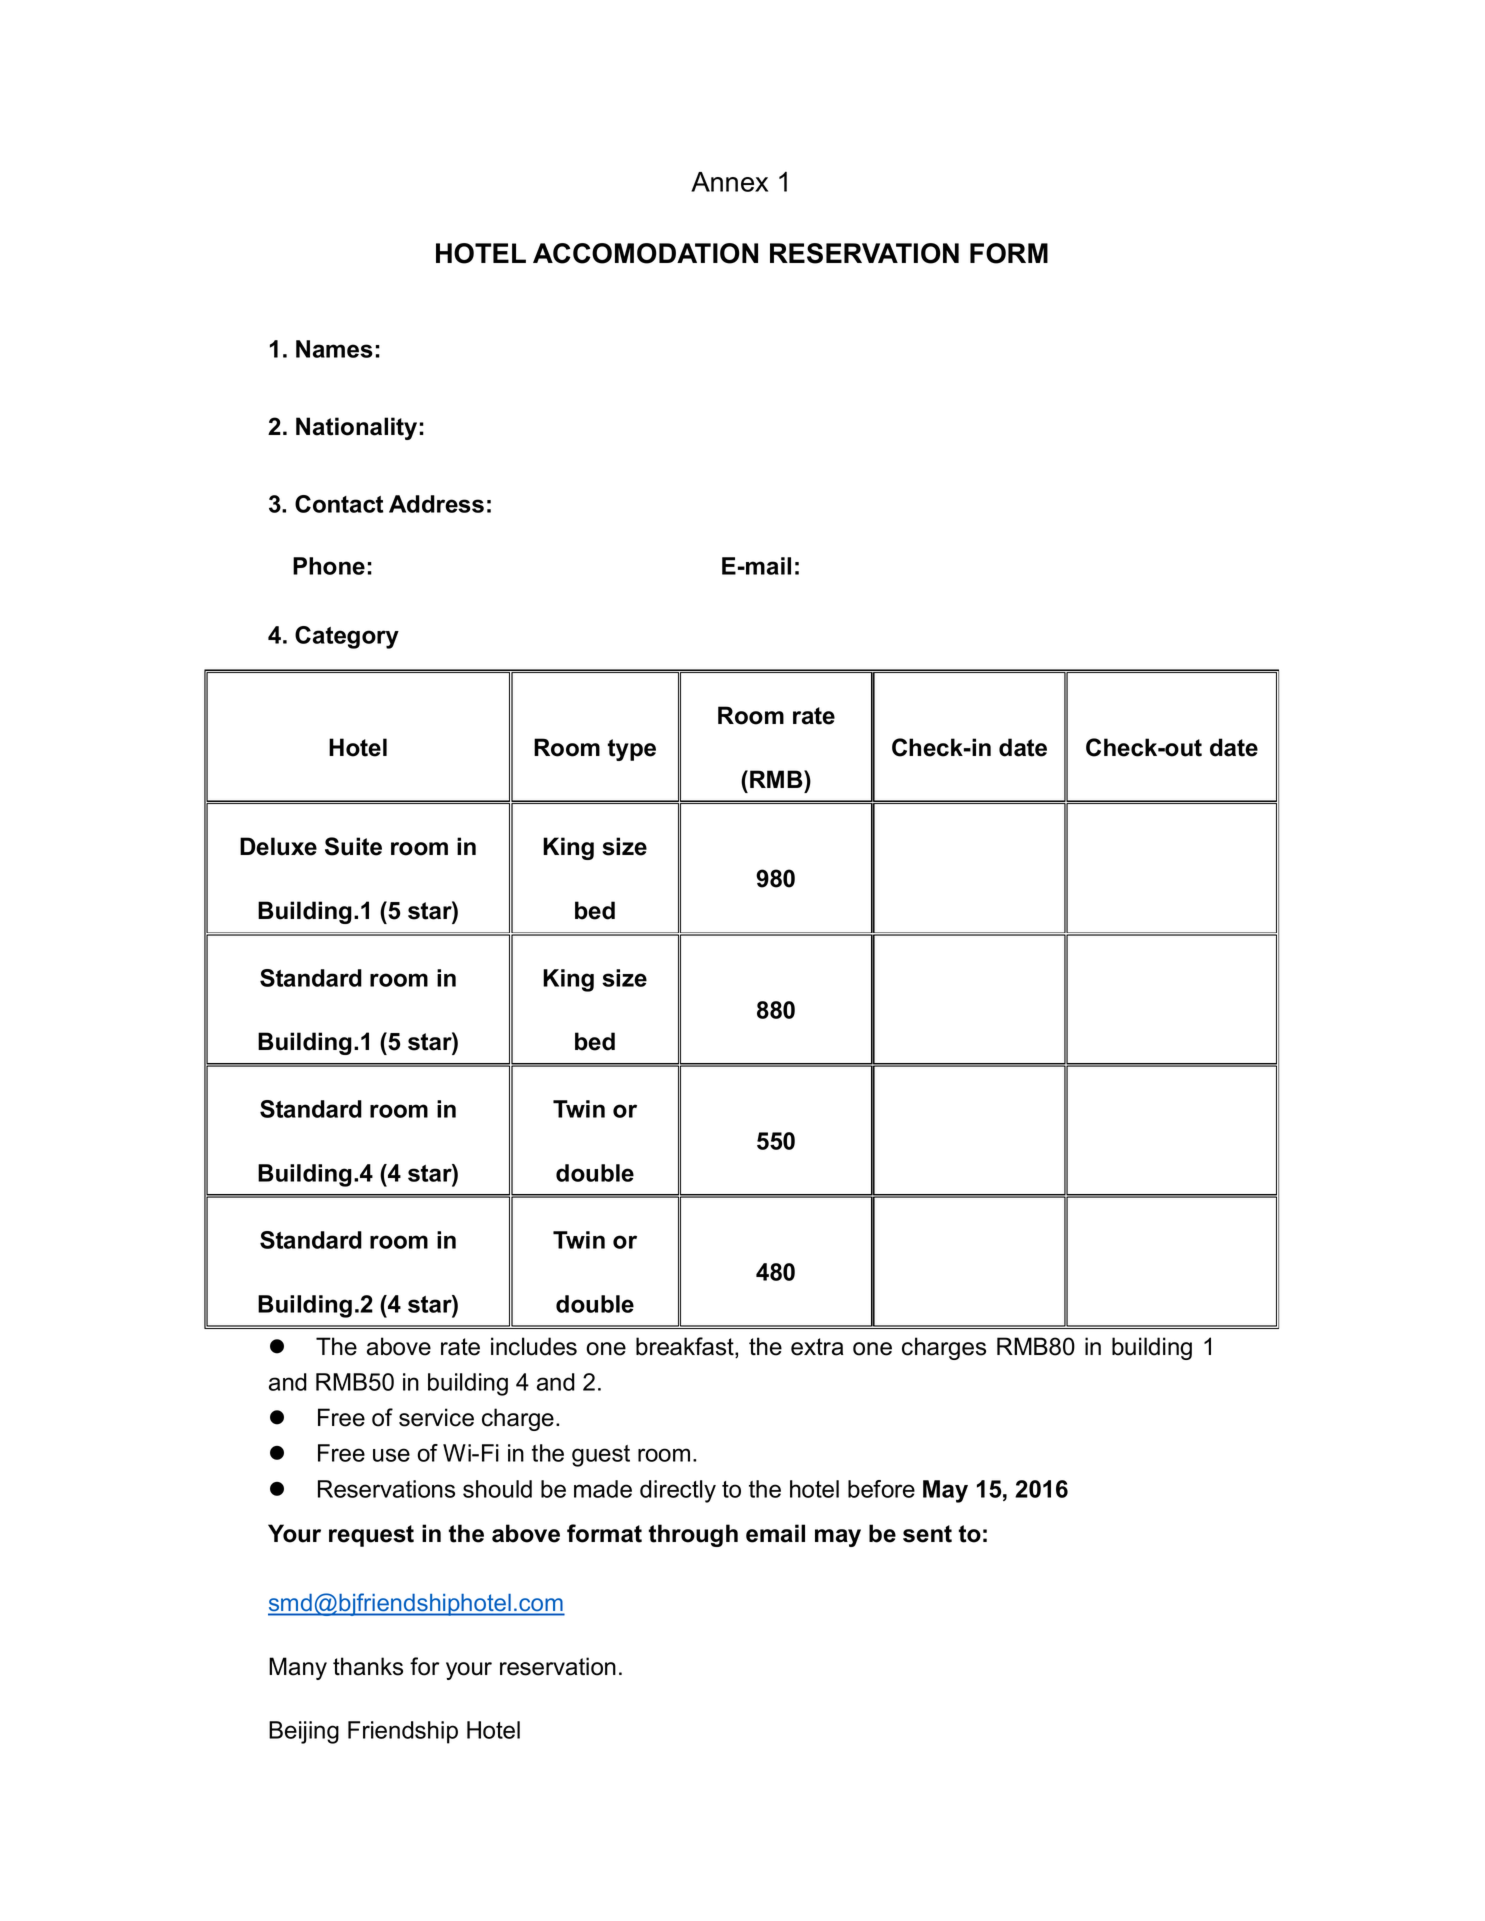 This document has width=1485, height=1921. What do you see at coordinates (729, 182) in the document?
I see `Annex` at bounding box center [729, 182].
